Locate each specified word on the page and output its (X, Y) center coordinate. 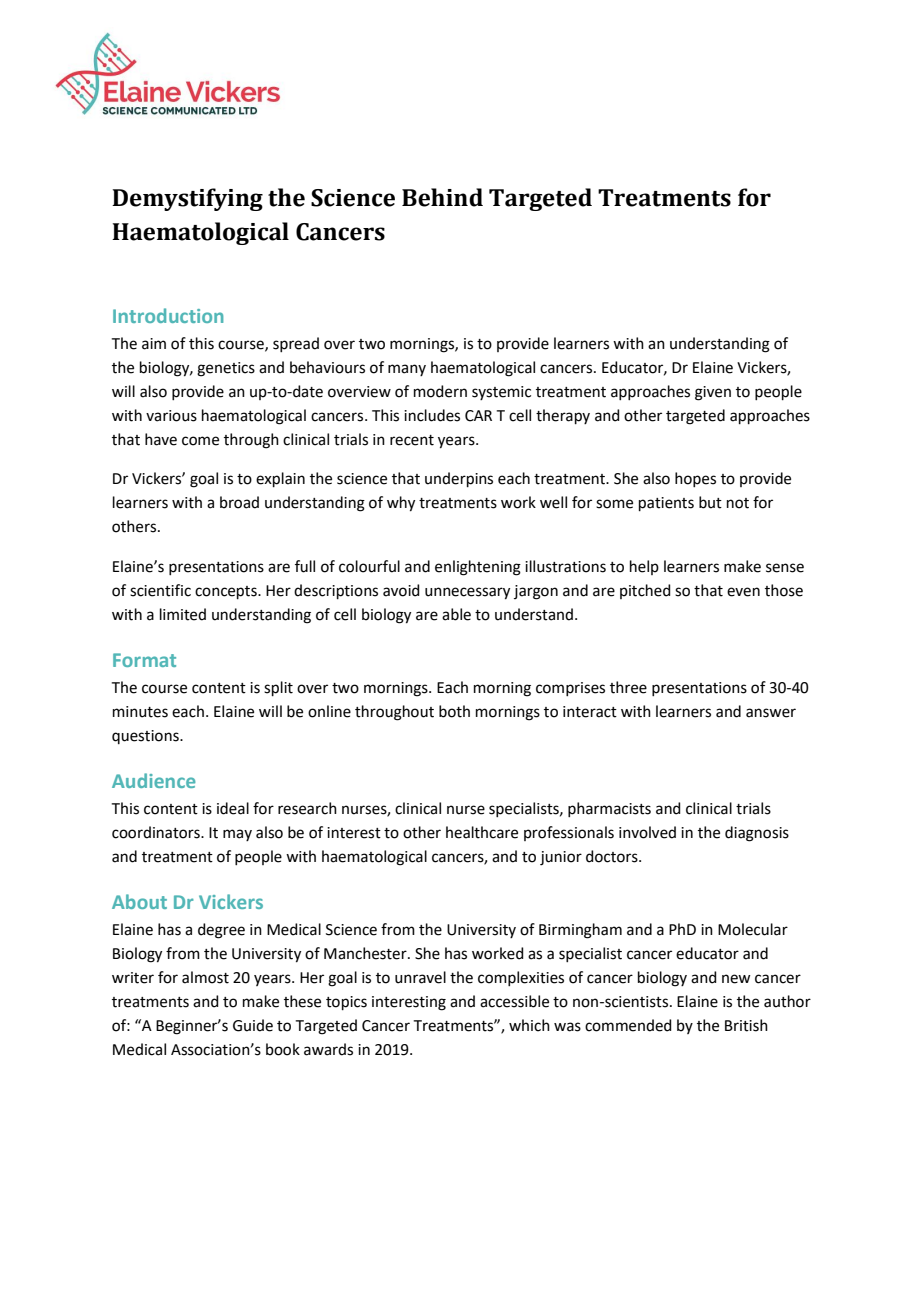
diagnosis (757, 834)
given (713, 393)
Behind (442, 197)
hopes (695, 479)
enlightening (478, 568)
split (278, 688)
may (237, 835)
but (710, 502)
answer (771, 713)
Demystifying (187, 199)
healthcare (482, 832)
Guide (253, 1025)
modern (440, 391)
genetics (226, 369)
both (454, 711)
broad (239, 502)
